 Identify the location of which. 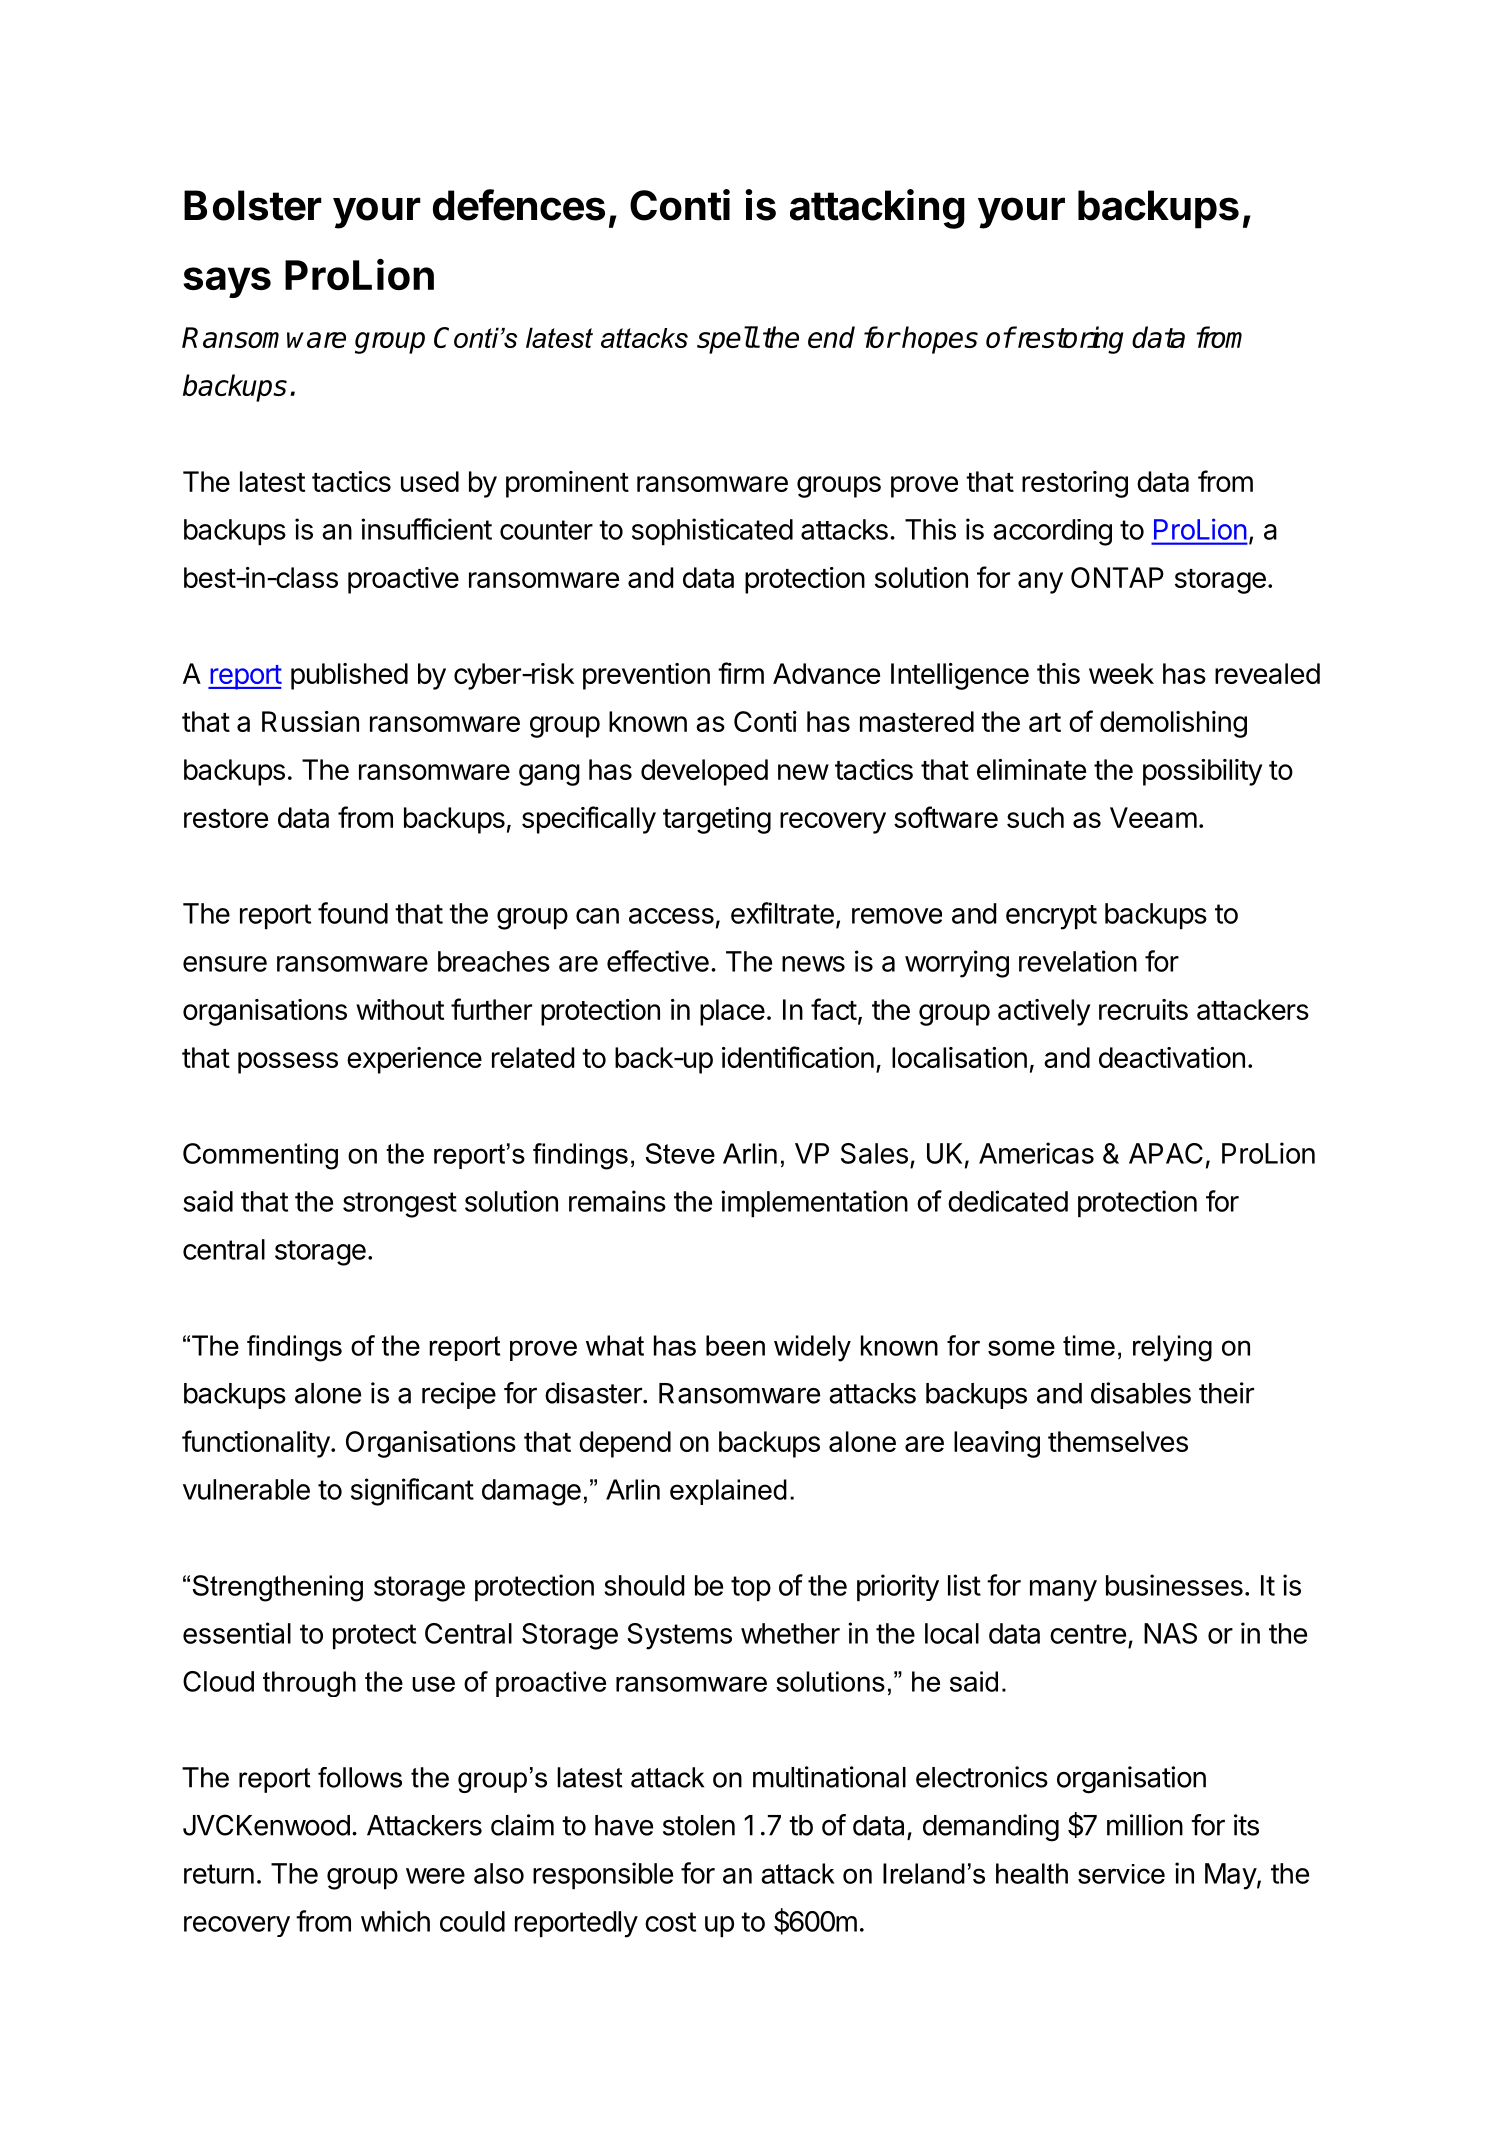
(395, 1921).
